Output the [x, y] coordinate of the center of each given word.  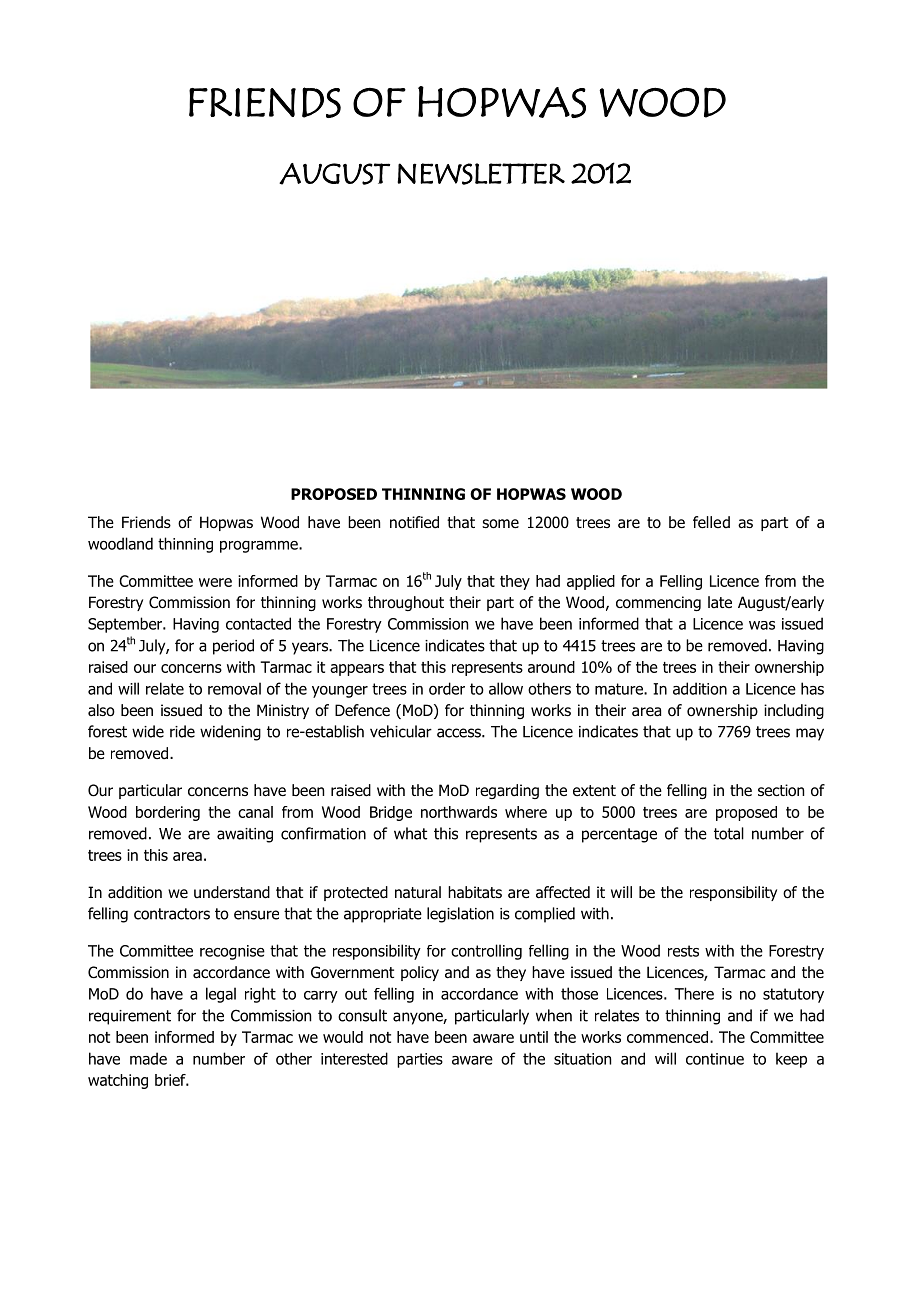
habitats [475, 892]
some [500, 524]
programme [260, 547]
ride [182, 731]
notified [414, 522]
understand [232, 892]
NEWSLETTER [481, 174]
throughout [406, 603]
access [460, 733]
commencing [658, 603]
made [148, 1058]
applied [591, 582]
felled [711, 522]
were [215, 582]
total [729, 833]
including [794, 711]
